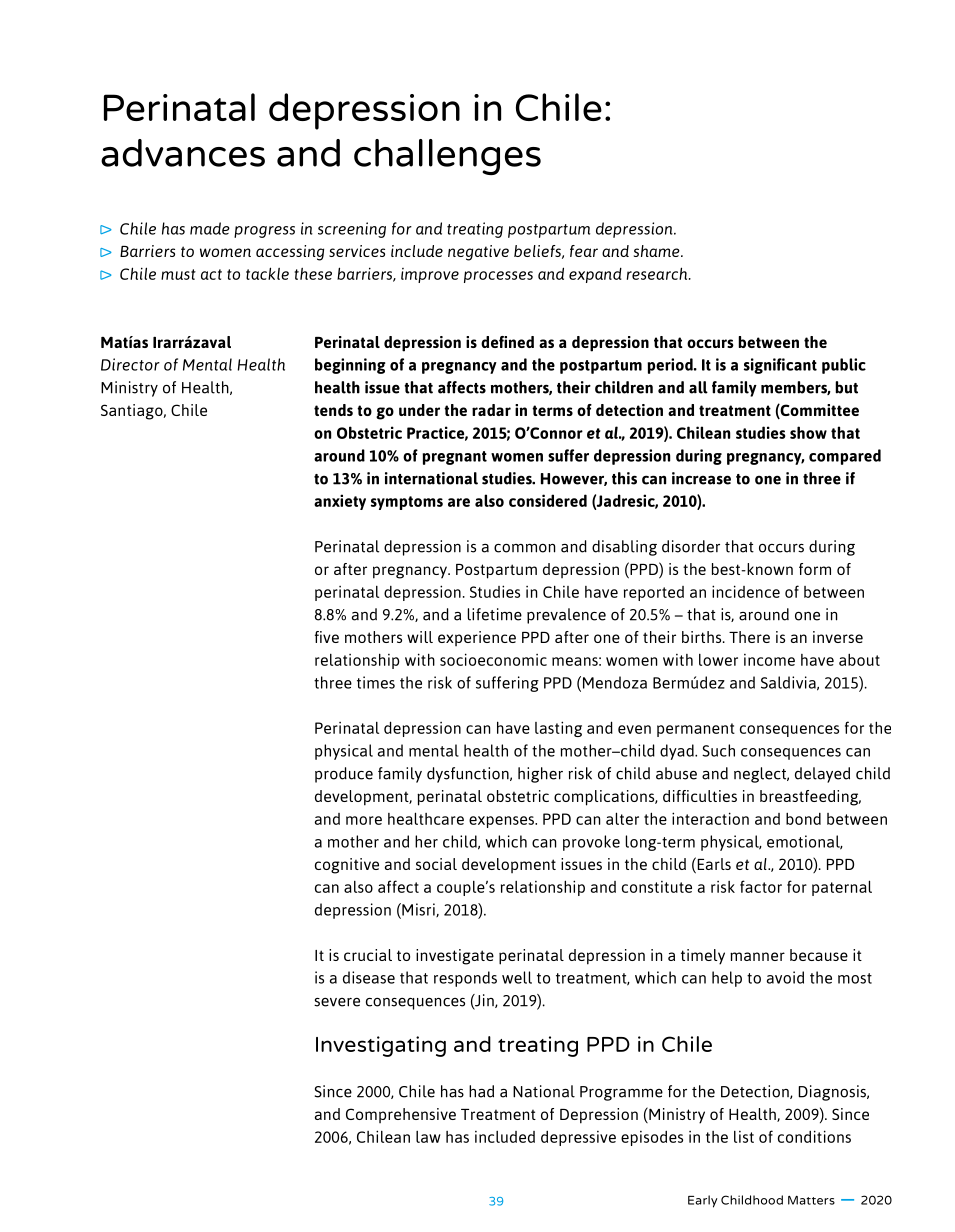  Describe the element at coordinates (401, 1115) in the screenshot. I see `Comprehensive` at that location.
